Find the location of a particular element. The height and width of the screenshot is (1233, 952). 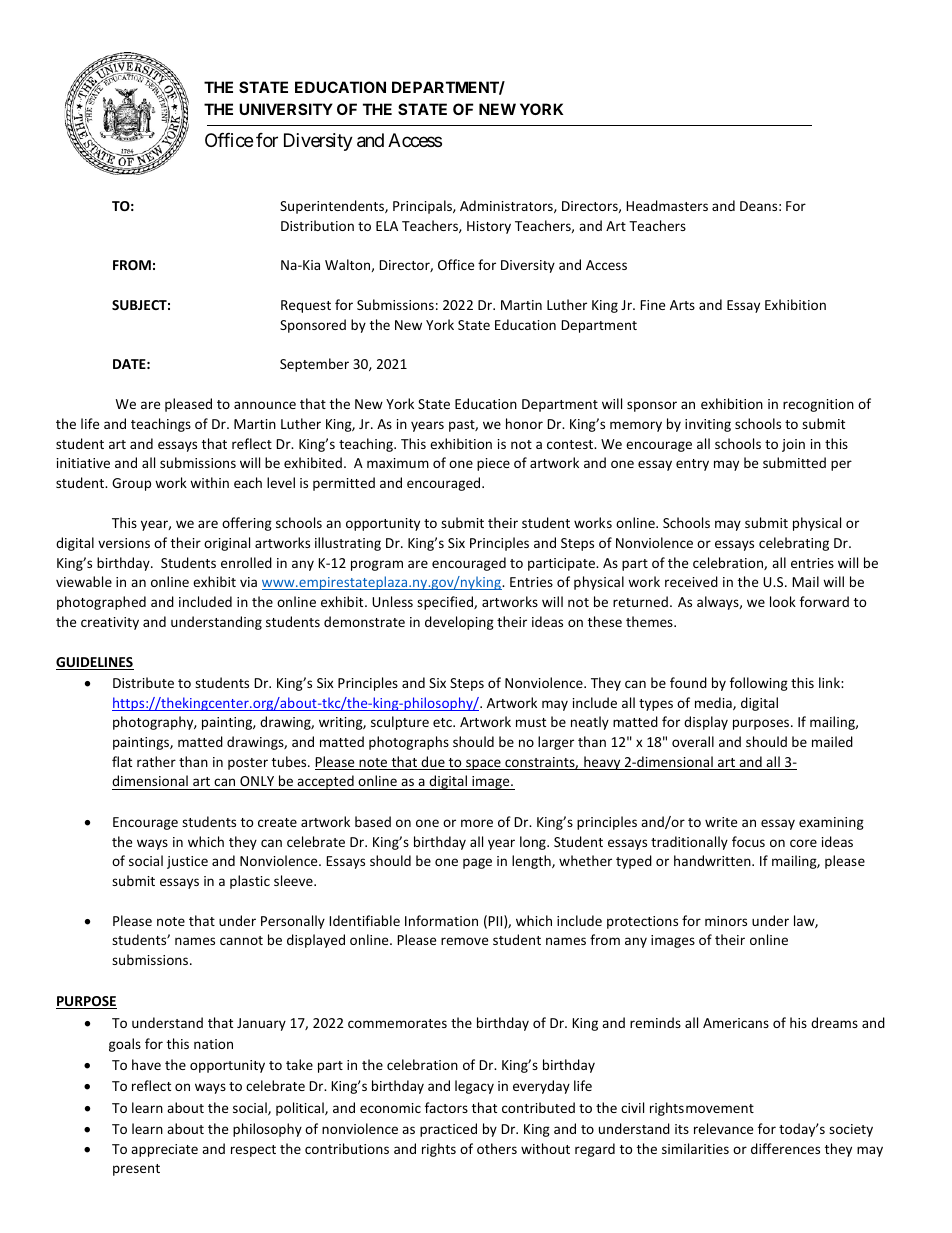

within is located at coordinates (209, 482).
